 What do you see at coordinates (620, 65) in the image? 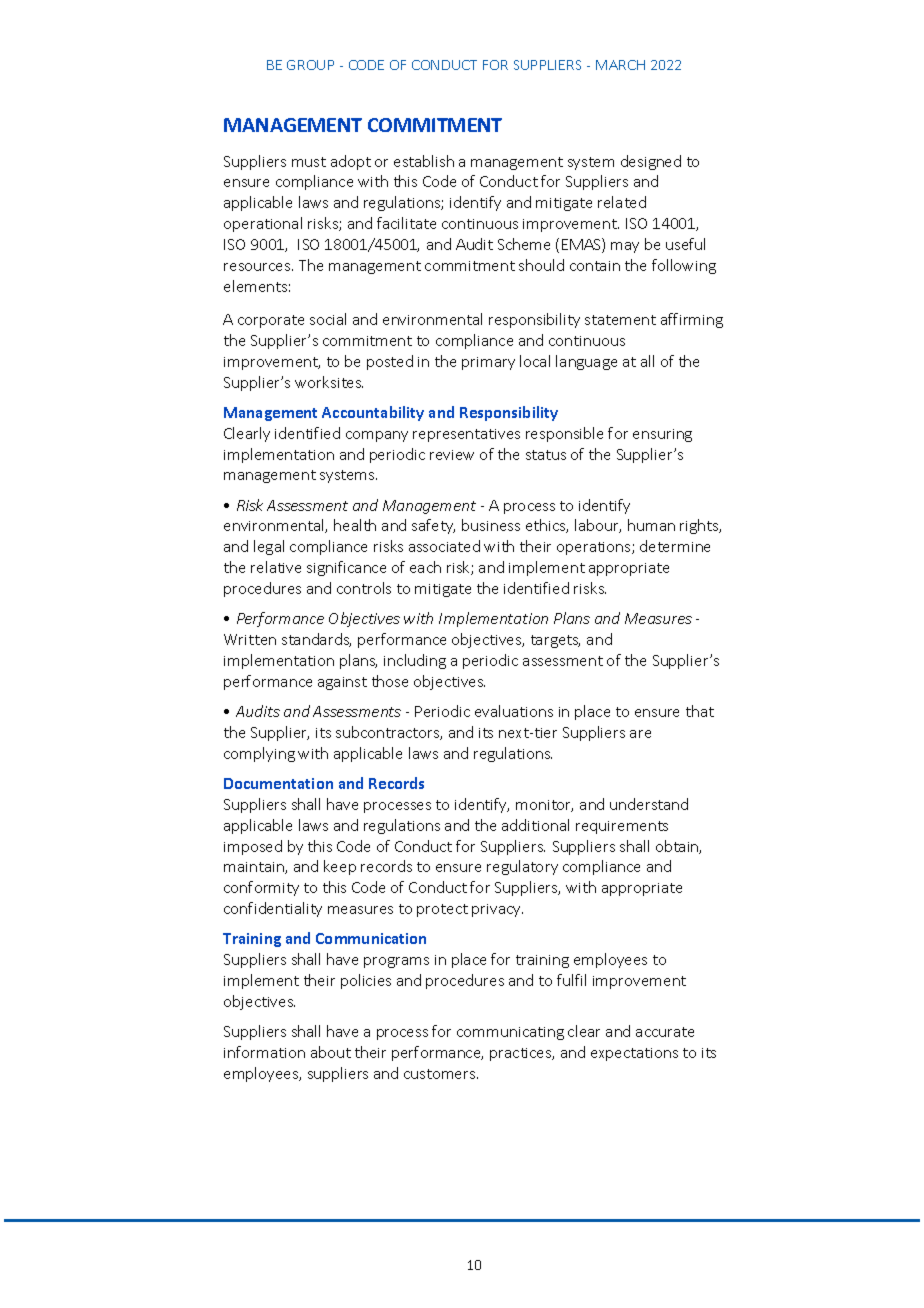
I see `MARCH` at bounding box center [620, 65].
